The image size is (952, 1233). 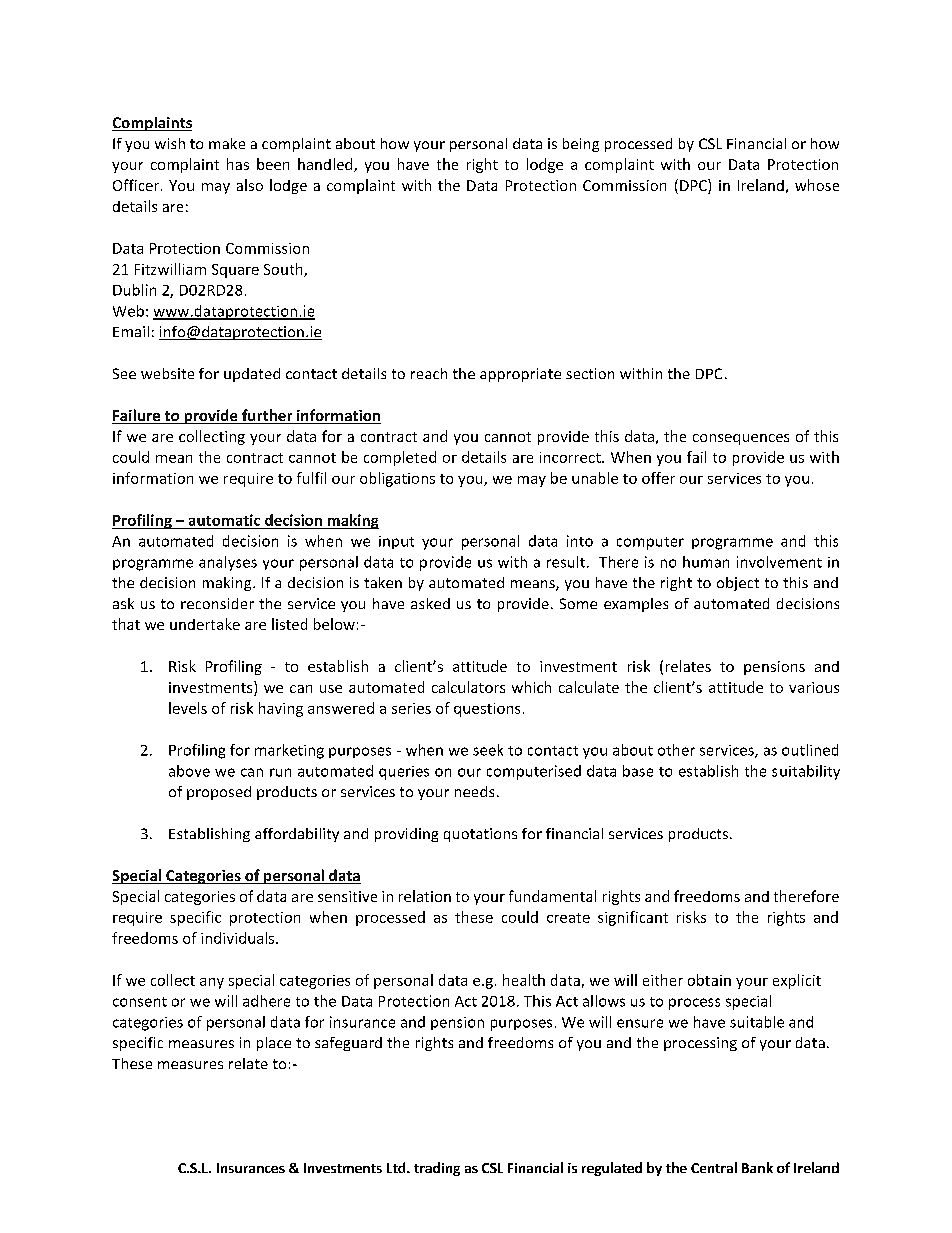 What do you see at coordinates (205, 624) in the document?
I see `undertake` at bounding box center [205, 624].
